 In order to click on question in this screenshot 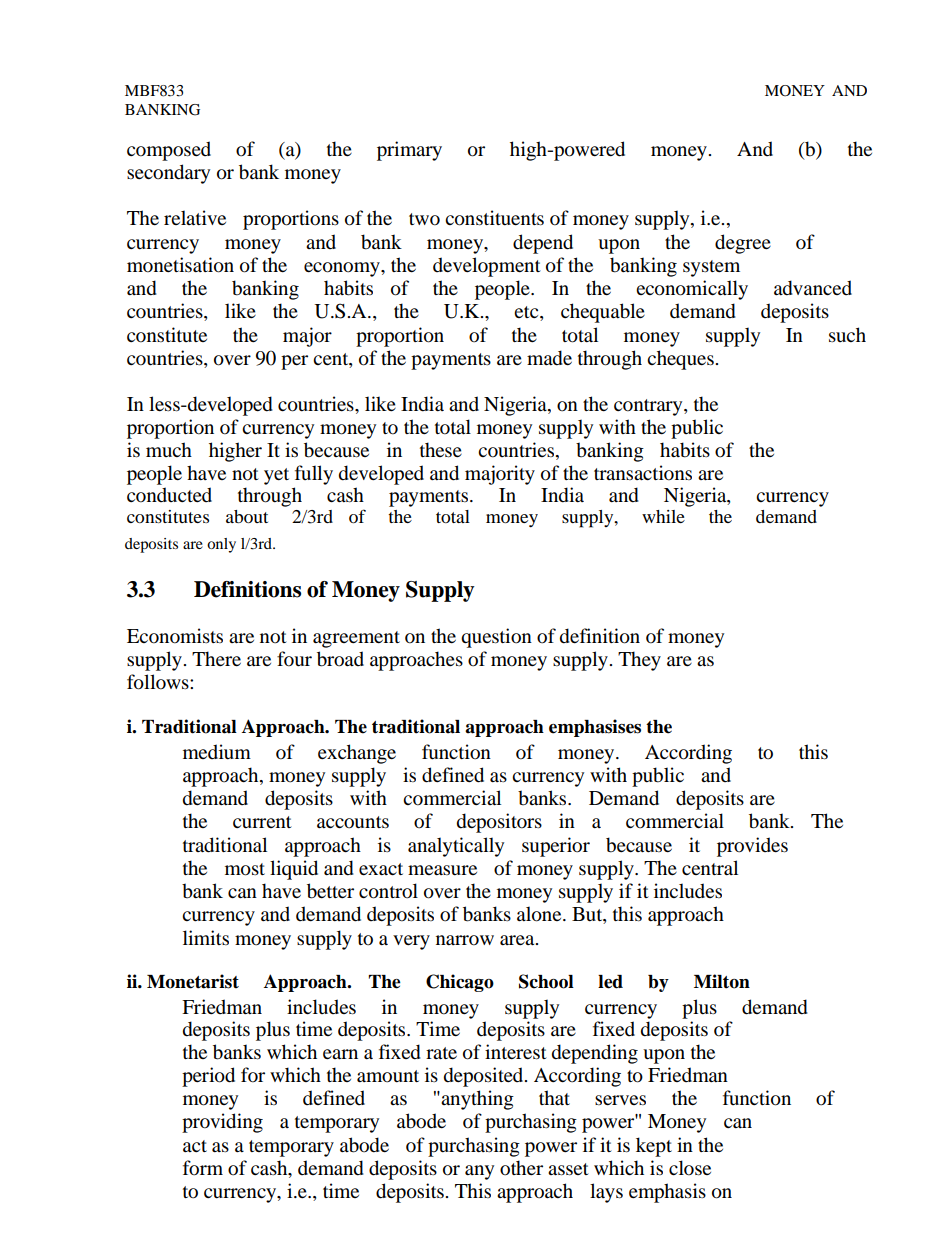, I will do `click(496, 638)`.
